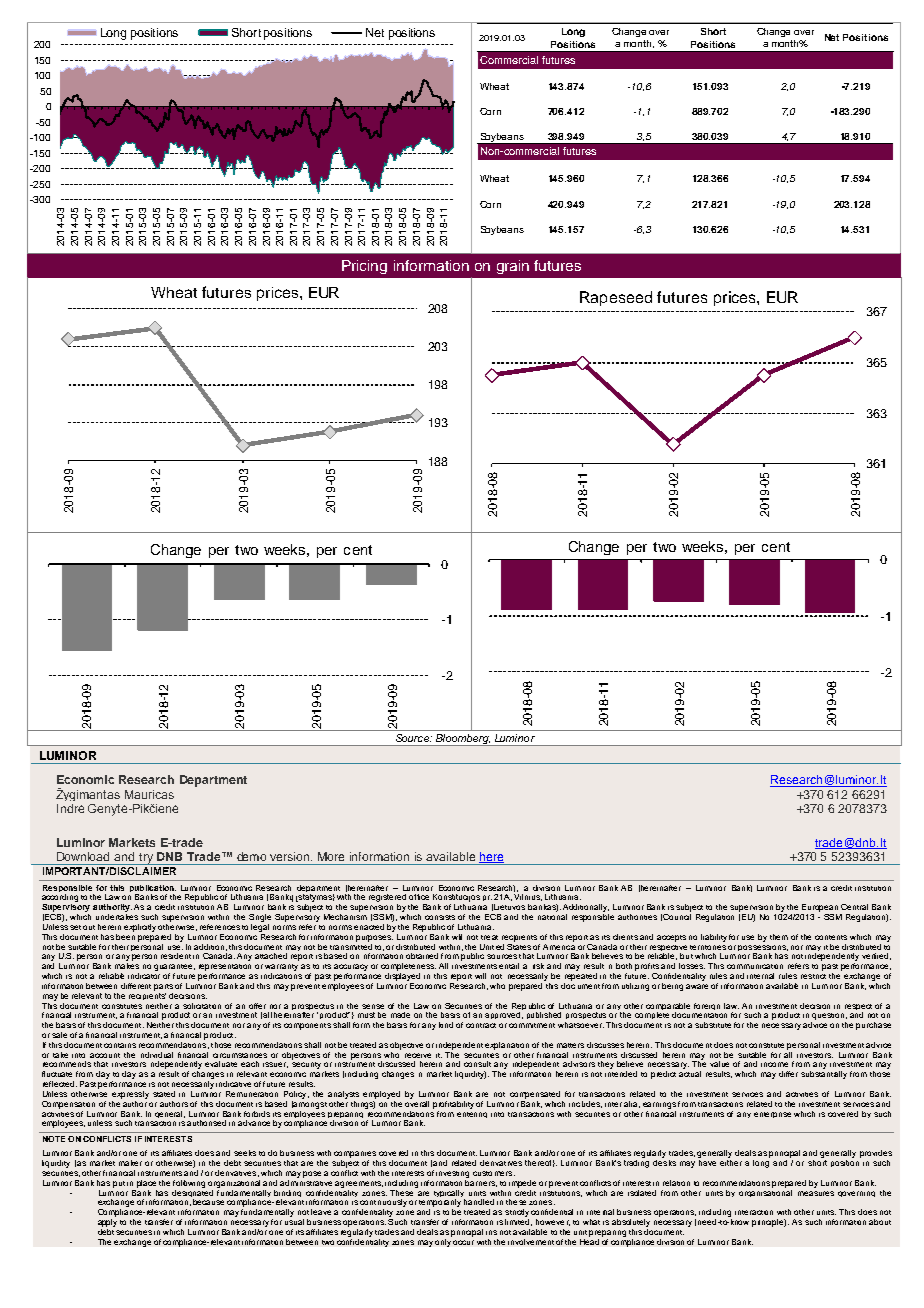 Image resolution: width=924 pixels, height=1308 pixels. I want to click on European, so click(820, 908).
